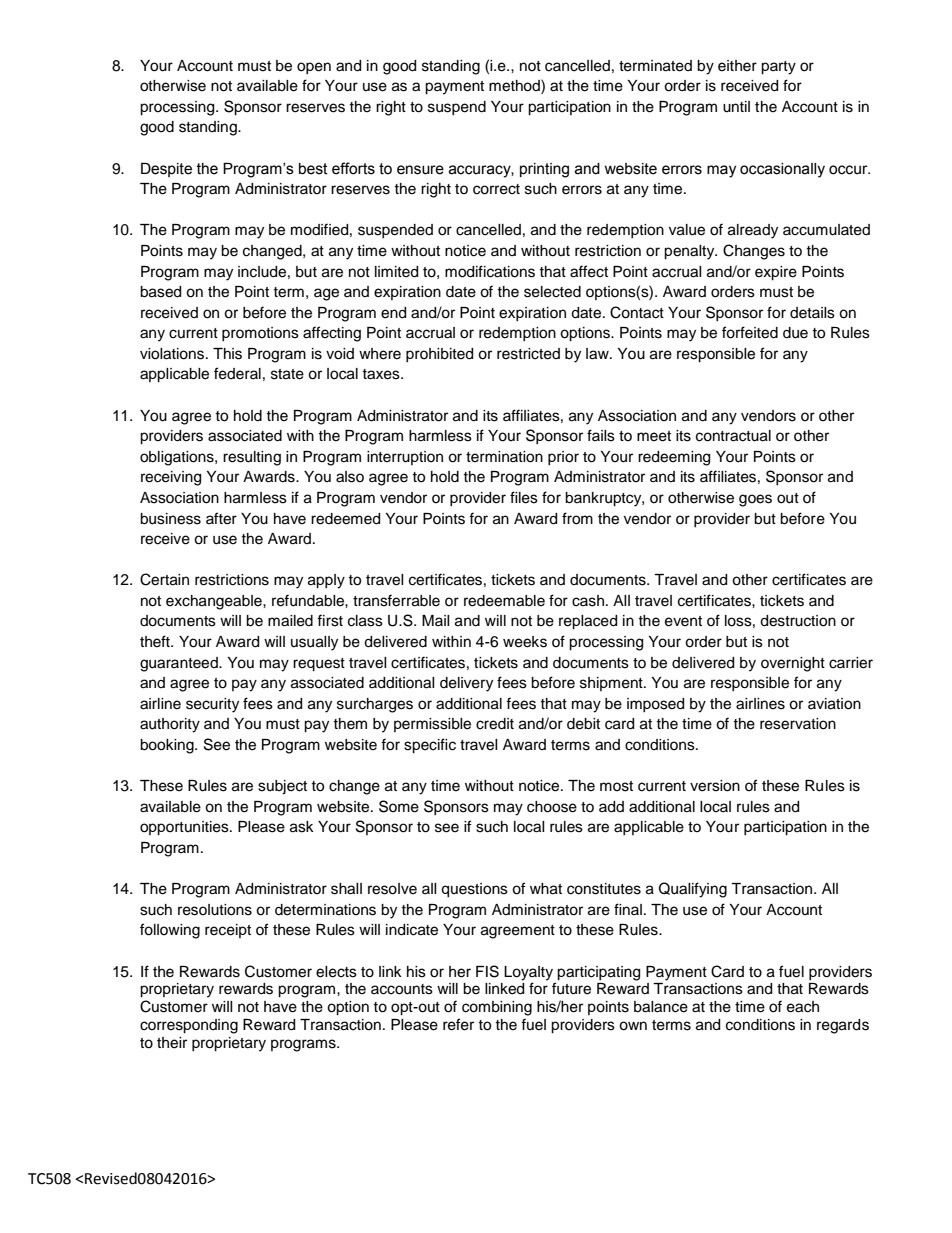 This screenshot has height=1233, width=952. I want to click on printing, so click(544, 170).
